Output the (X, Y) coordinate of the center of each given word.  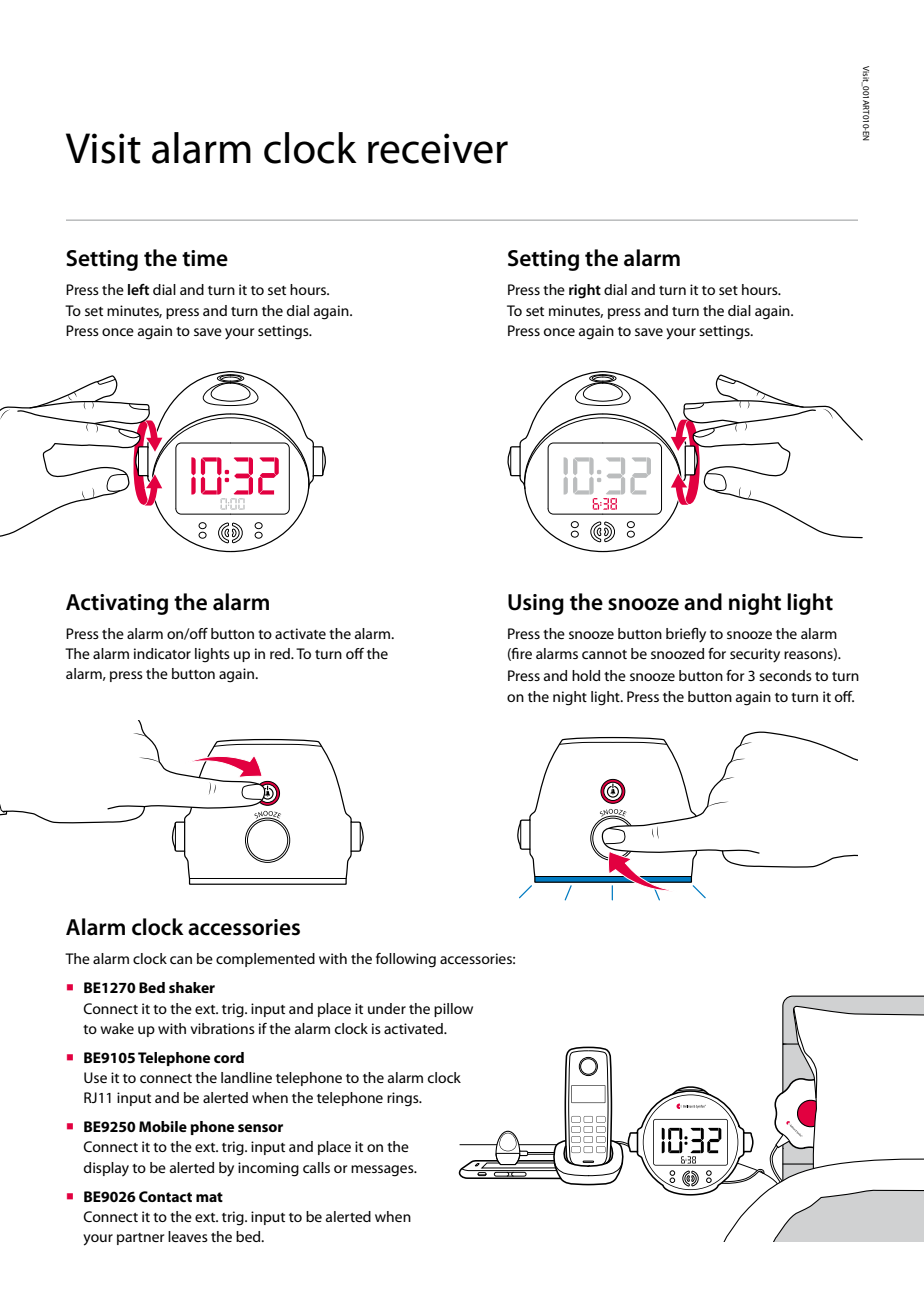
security (755, 655)
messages (383, 1171)
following (406, 960)
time (205, 258)
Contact (165, 1196)
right (585, 291)
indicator (162, 653)
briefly (686, 635)
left (138, 289)
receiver (438, 148)
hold (586, 675)
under (387, 1008)
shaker (192, 987)
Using (536, 604)
